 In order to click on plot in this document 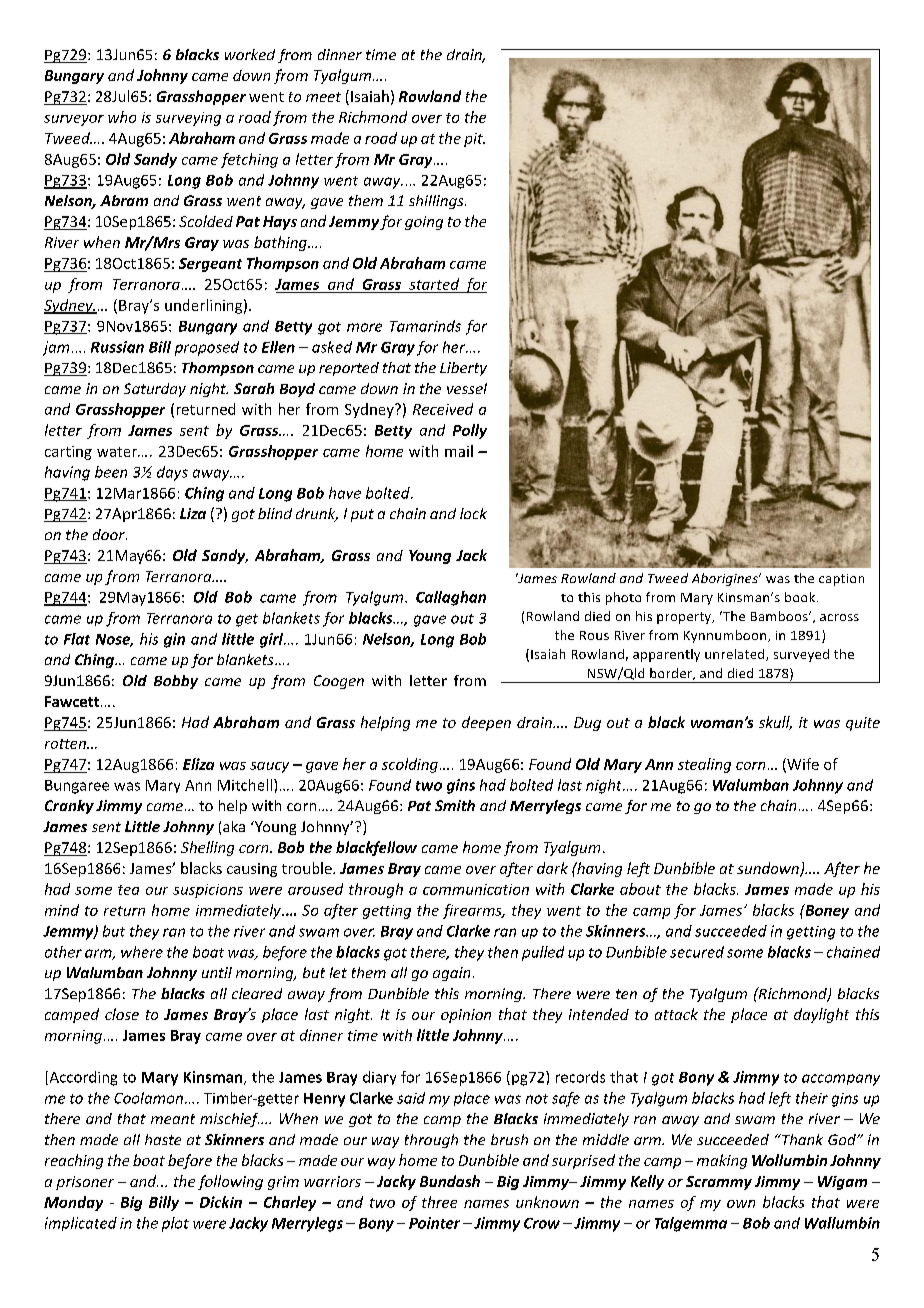, I will do `click(175, 1224)`.
